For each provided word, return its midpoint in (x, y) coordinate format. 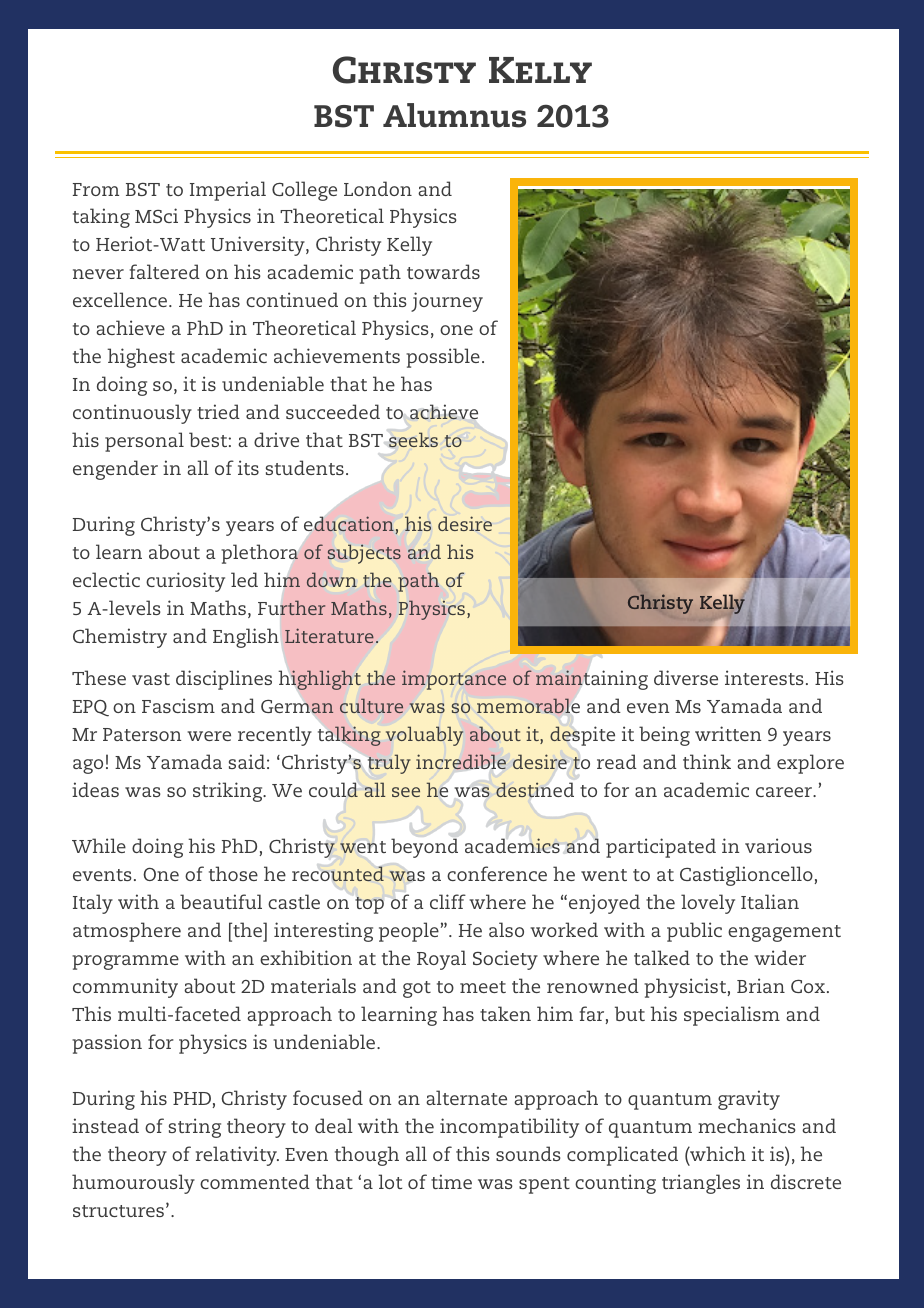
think (707, 761)
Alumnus (454, 115)
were (209, 736)
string (195, 1128)
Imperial (228, 191)
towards (443, 271)
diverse (686, 677)
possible (443, 358)
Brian (761, 985)
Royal (441, 960)
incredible (461, 761)
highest (141, 358)
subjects (364, 554)
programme (125, 962)
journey (447, 302)
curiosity (185, 582)
